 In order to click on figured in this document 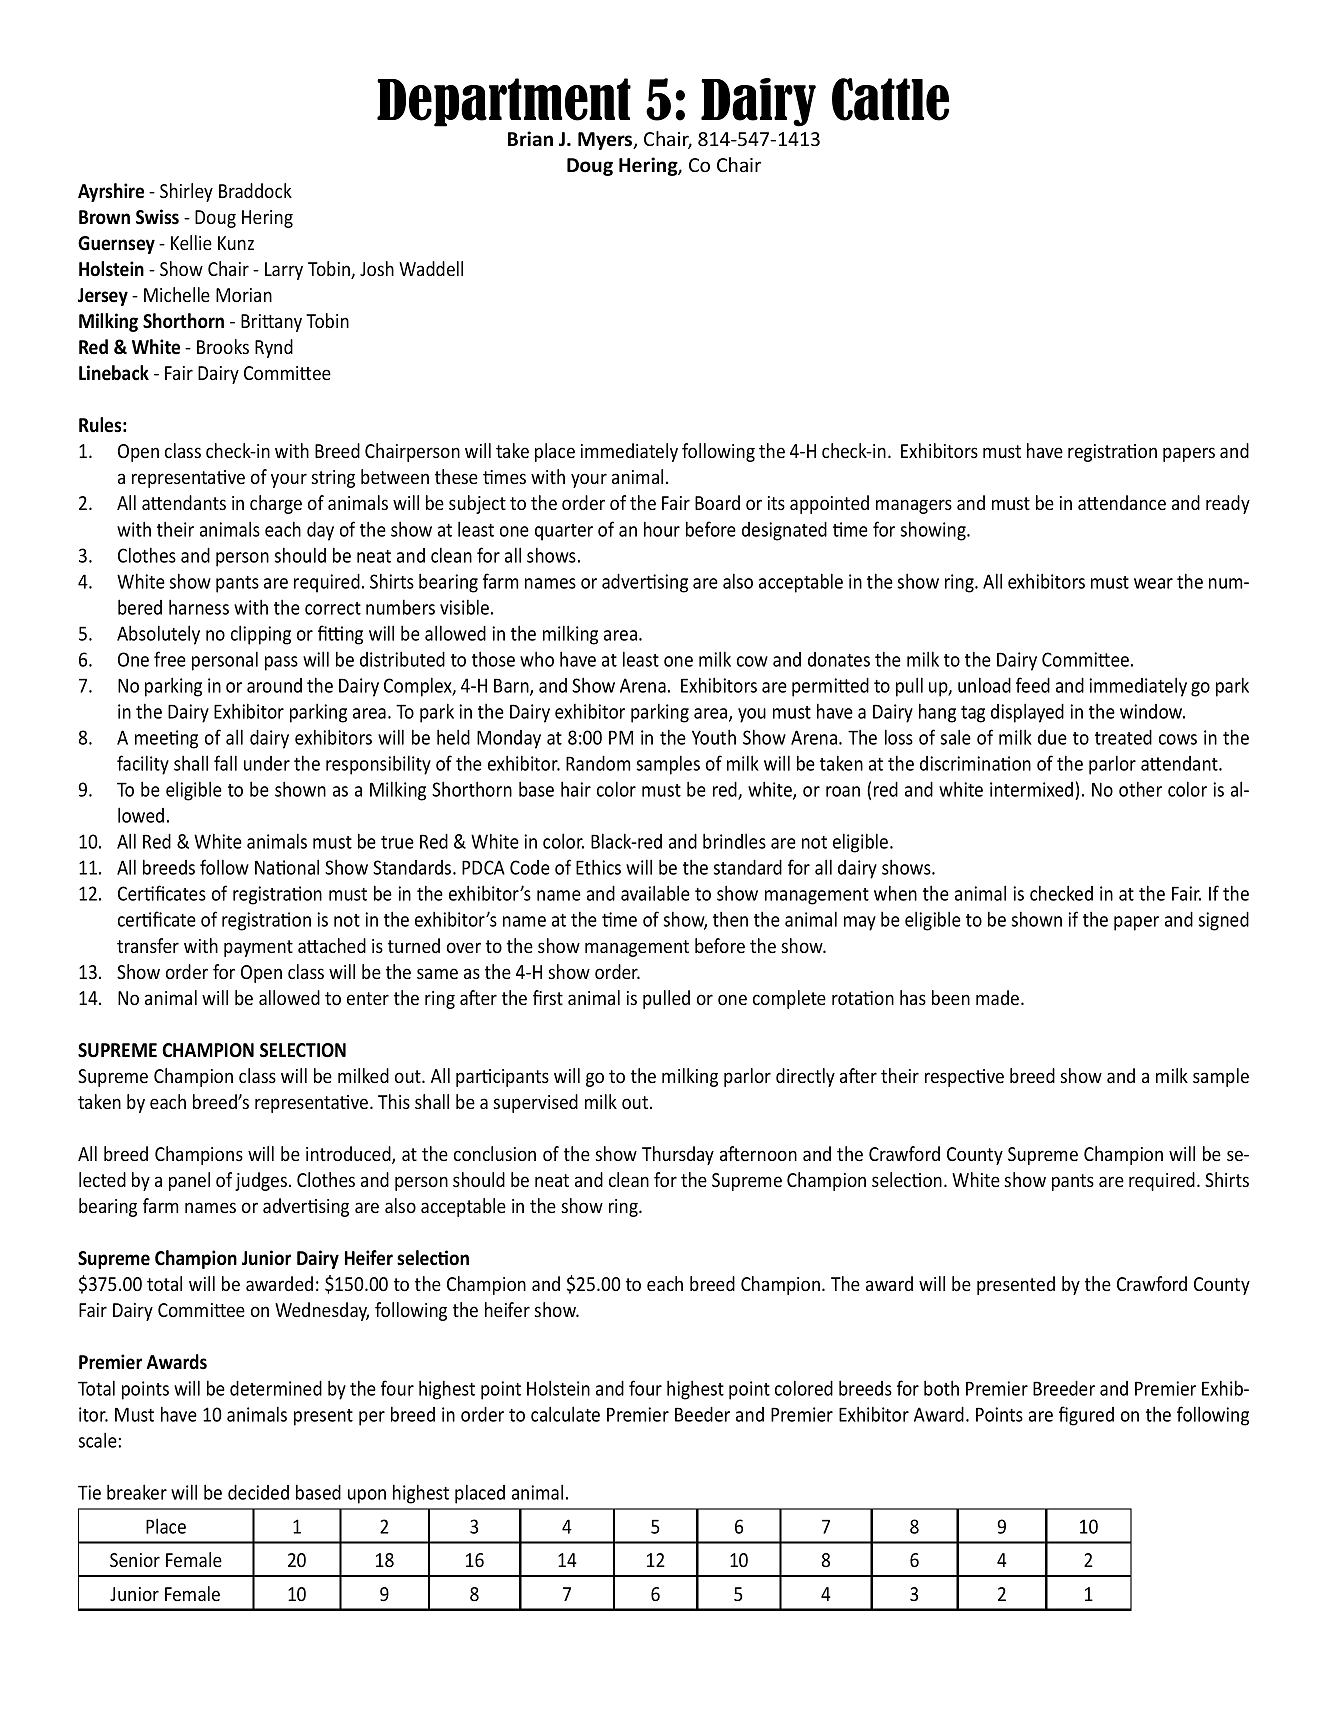, I will do `click(1086, 1416)`.
